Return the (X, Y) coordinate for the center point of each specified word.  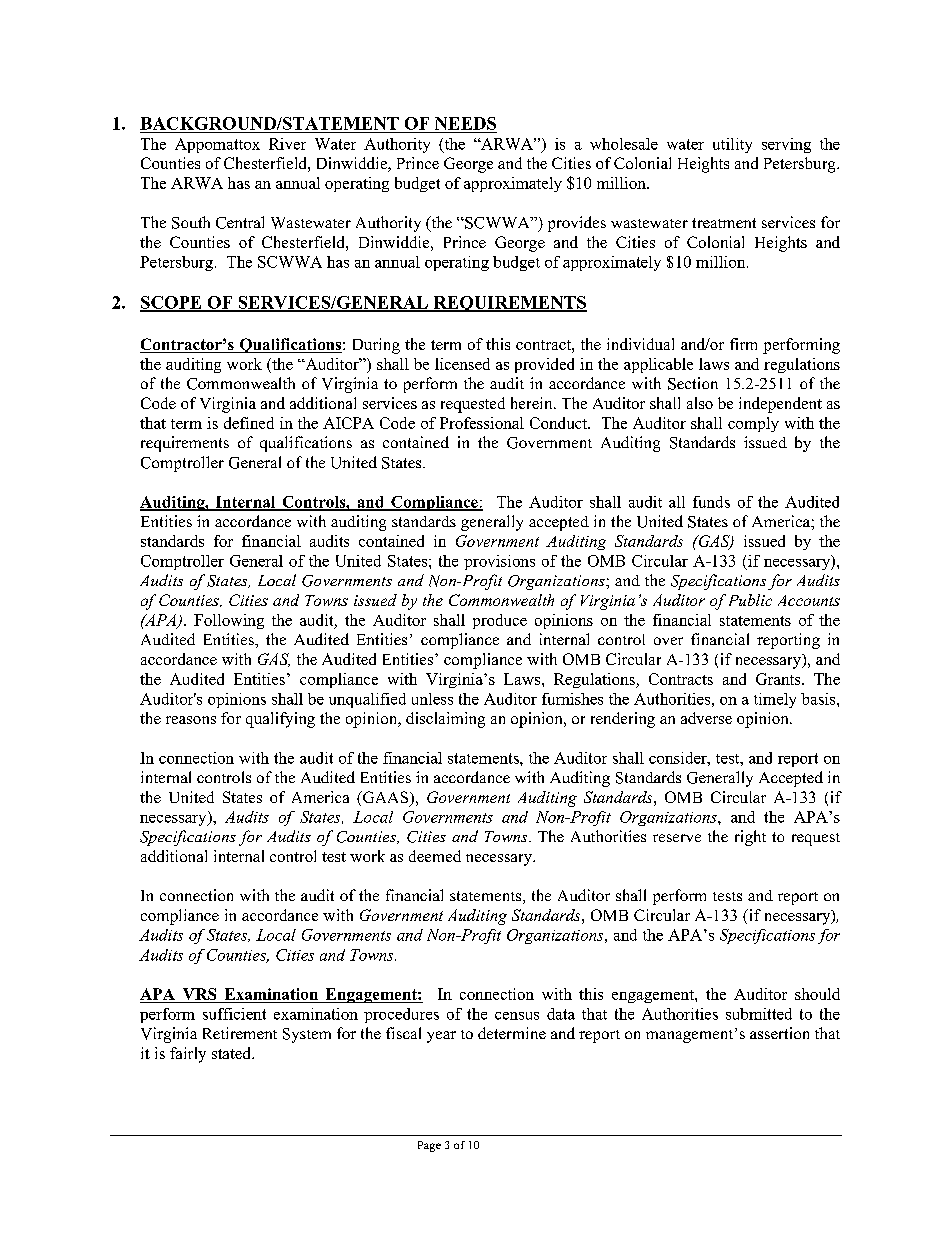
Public (750, 600)
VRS (199, 995)
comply (753, 424)
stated (232, 1053)
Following (229, 621)
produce (500, 621)
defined (249, 423)
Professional (482, 423)
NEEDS (465, 123)
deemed (435, 856)
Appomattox (217, 145)
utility (732, 145)
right (750, 838)
